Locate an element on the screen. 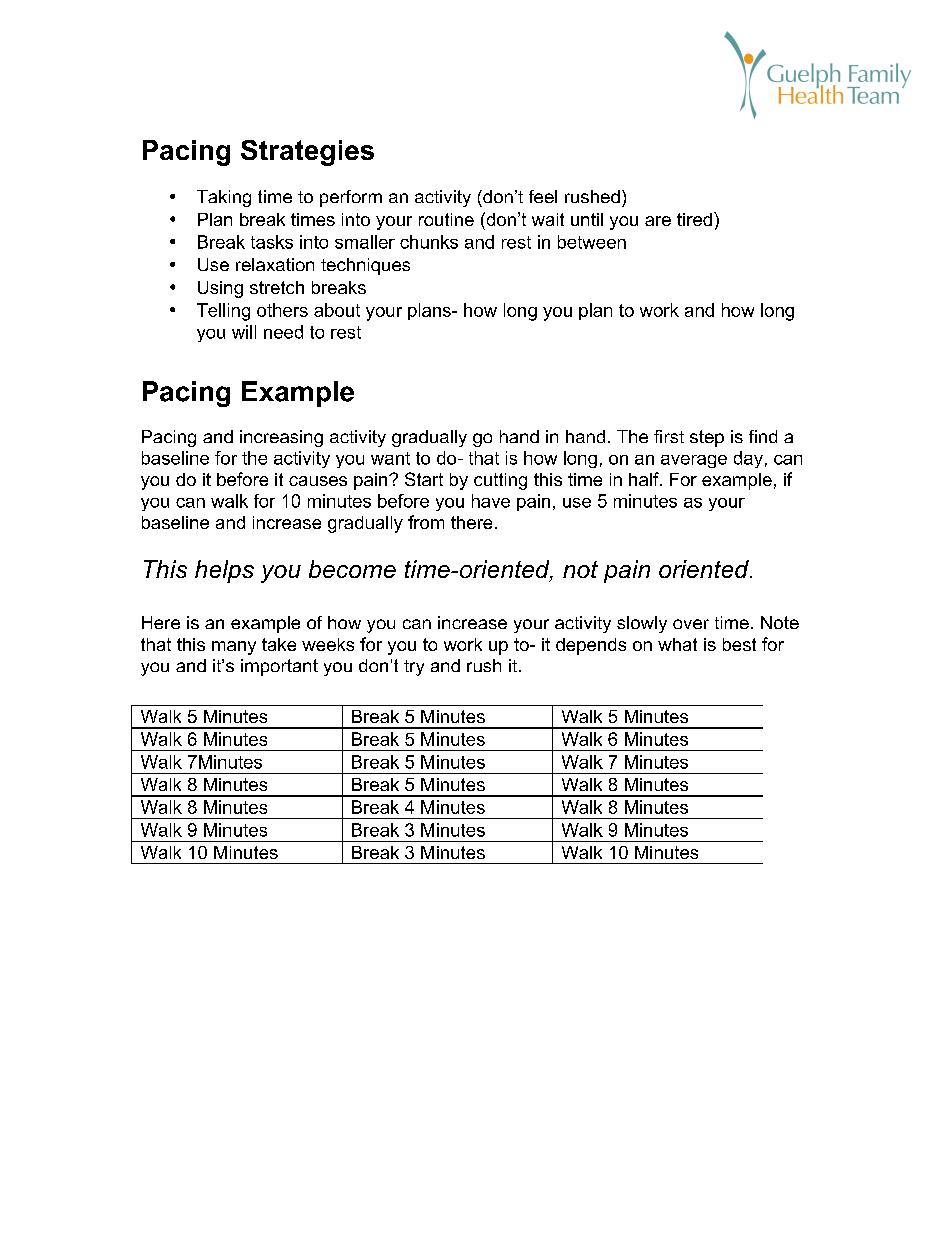 Image resolution: width=952 pixels, height=1233 pixels. half is located at coordinates (645, 479).
